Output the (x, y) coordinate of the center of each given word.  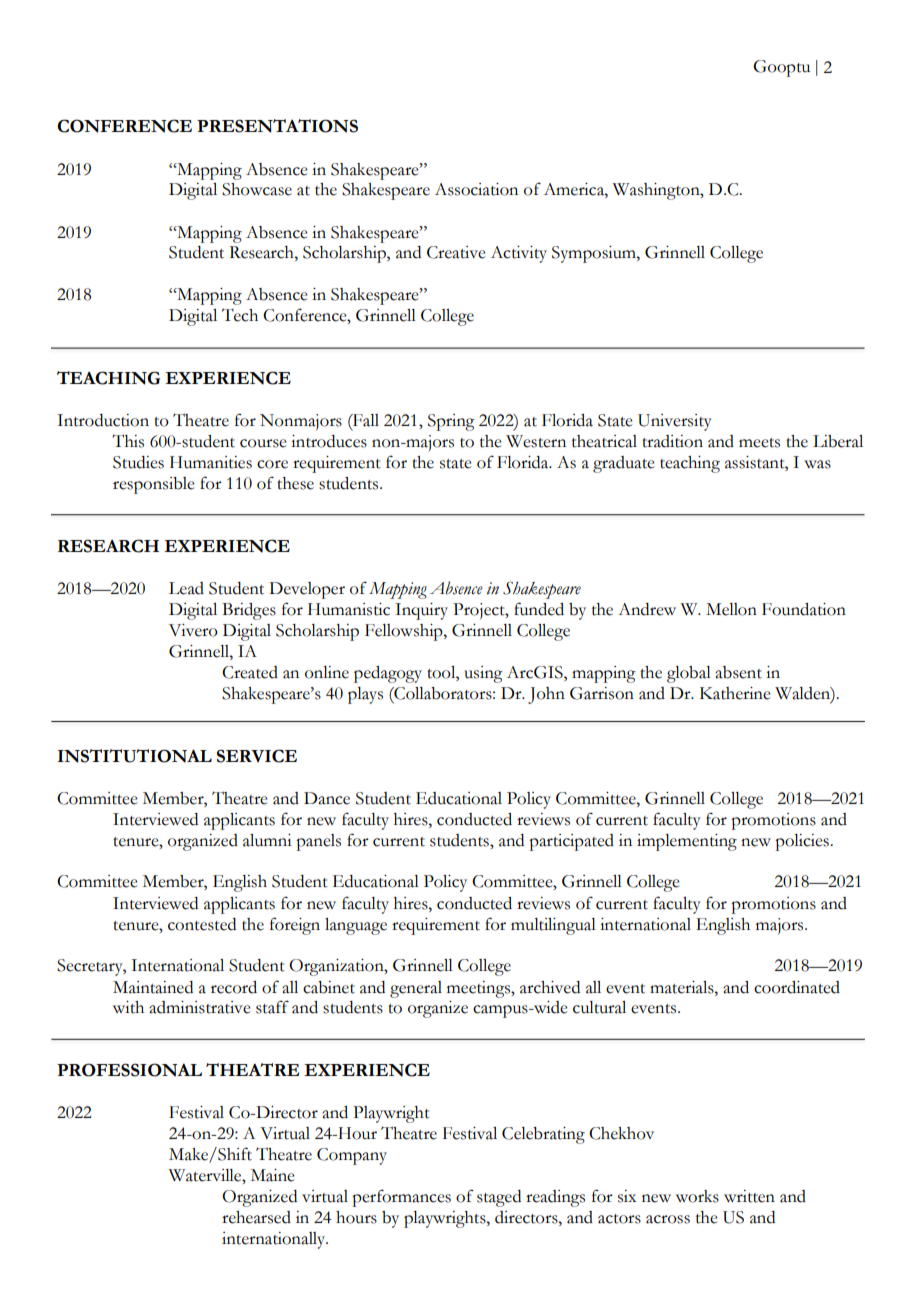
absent (738, 672)
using (483, 674)
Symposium (595, 254)
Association (476, 189)
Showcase (257, 189)
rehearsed (256, 1217)
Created (250, 672)
